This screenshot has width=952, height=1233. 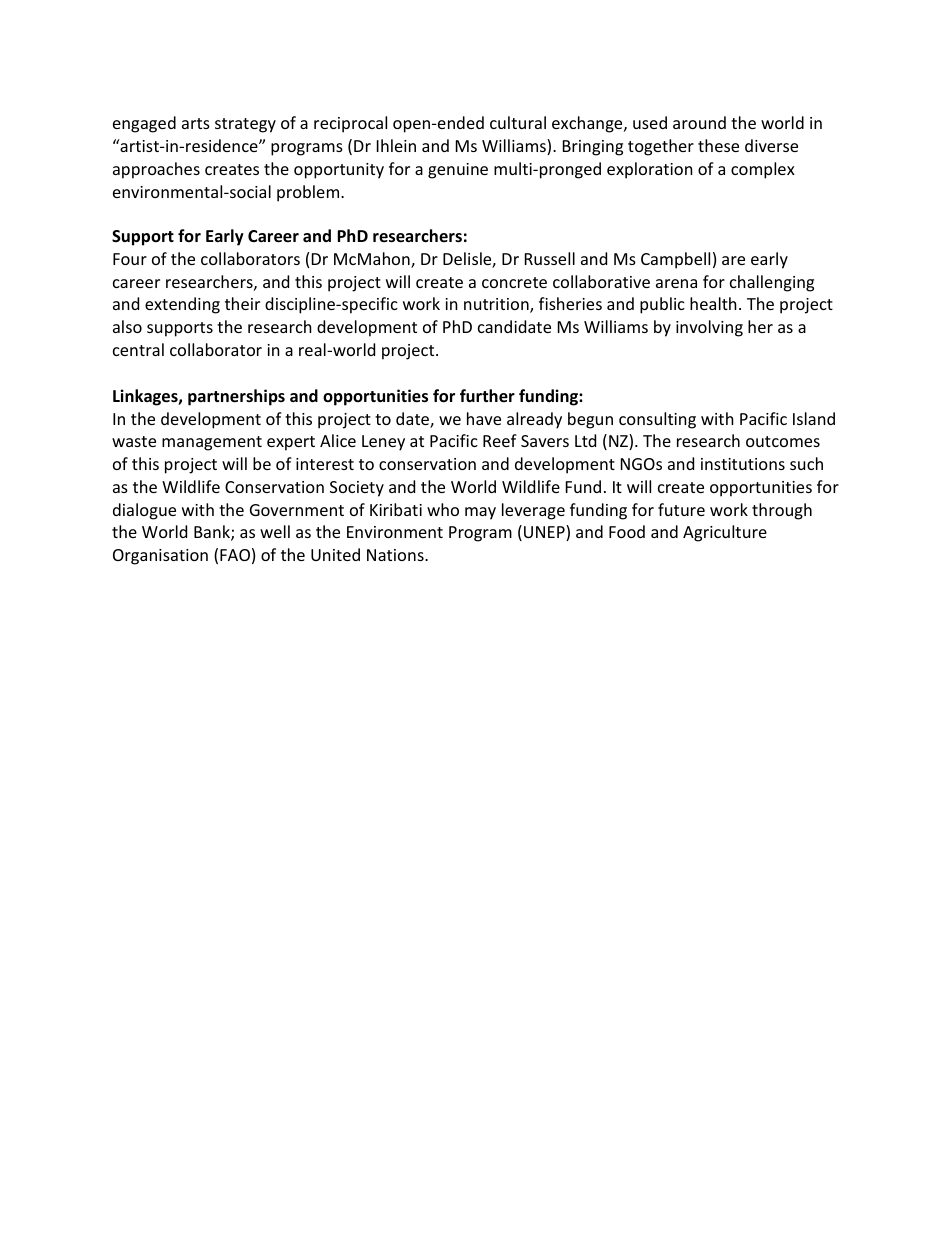 What do you see at coordinates (718, 145) in the screenshot?
I see `these` at bounding box center [718, 145].
